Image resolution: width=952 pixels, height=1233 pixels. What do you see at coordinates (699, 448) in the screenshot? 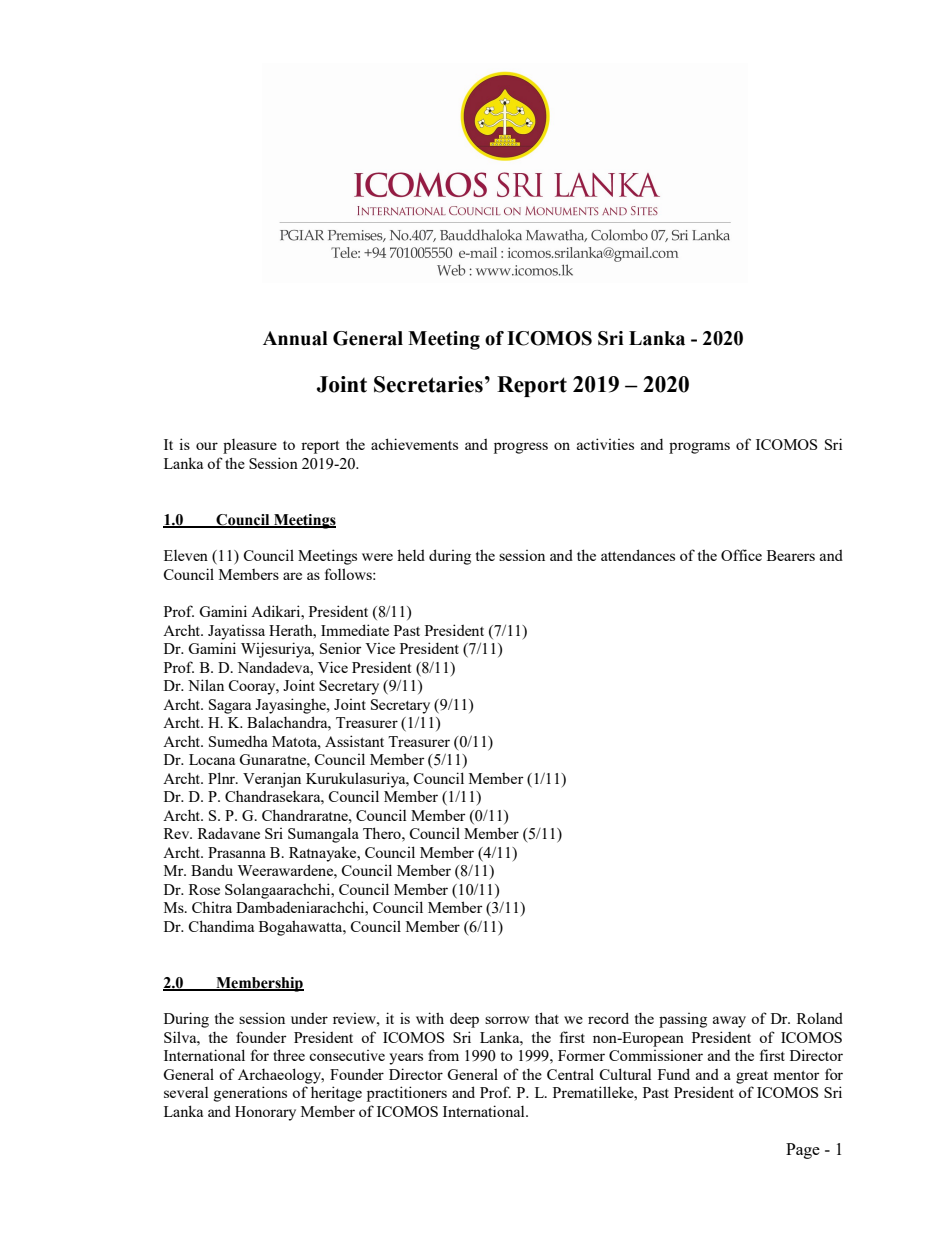
I see `programs` at bounding box center [699, 448].
